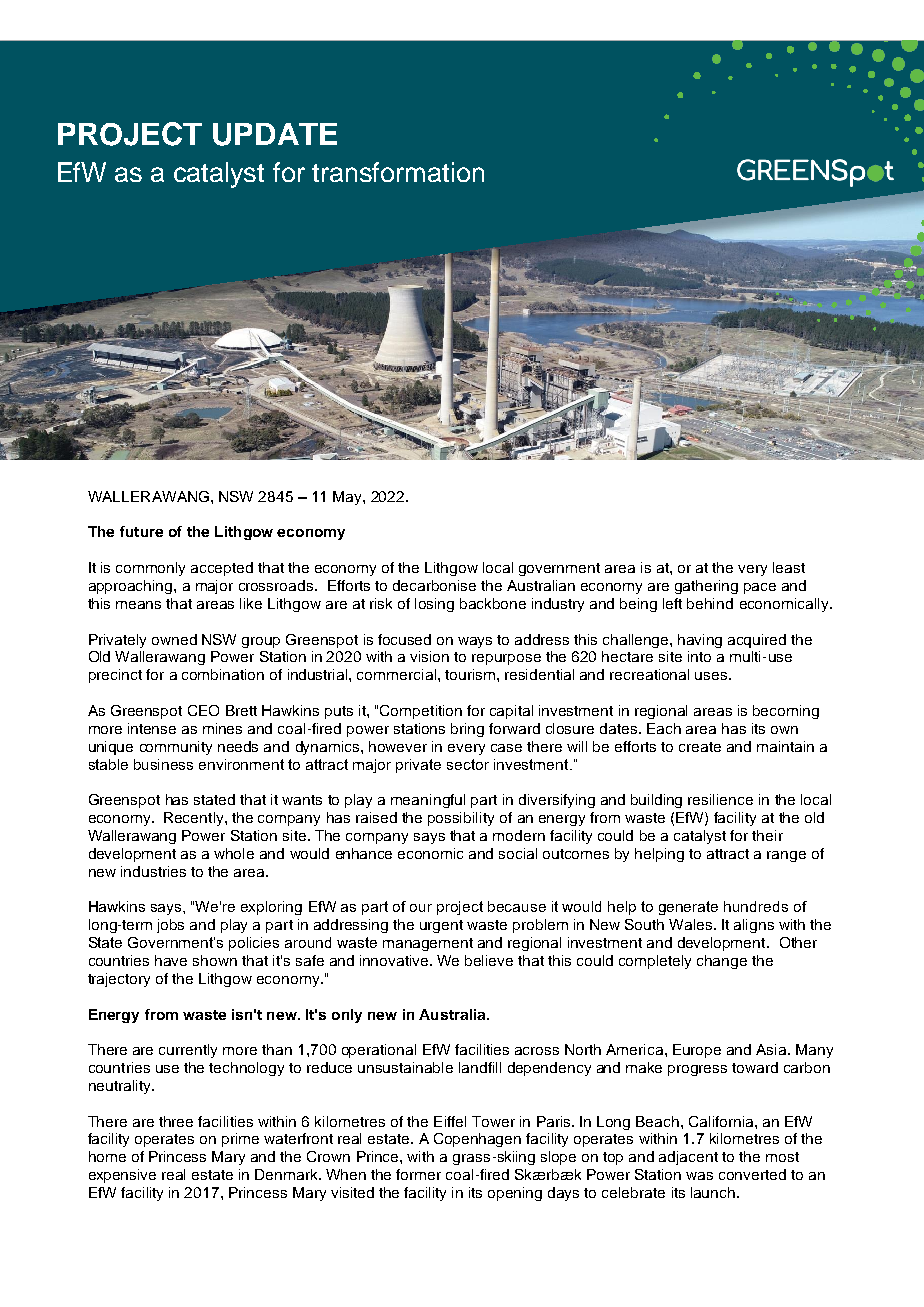 The width and height of the page is (924, 1307). Describe the element at coordinates (477, 1140) in the page. I see `Copenhagen` at that location.
